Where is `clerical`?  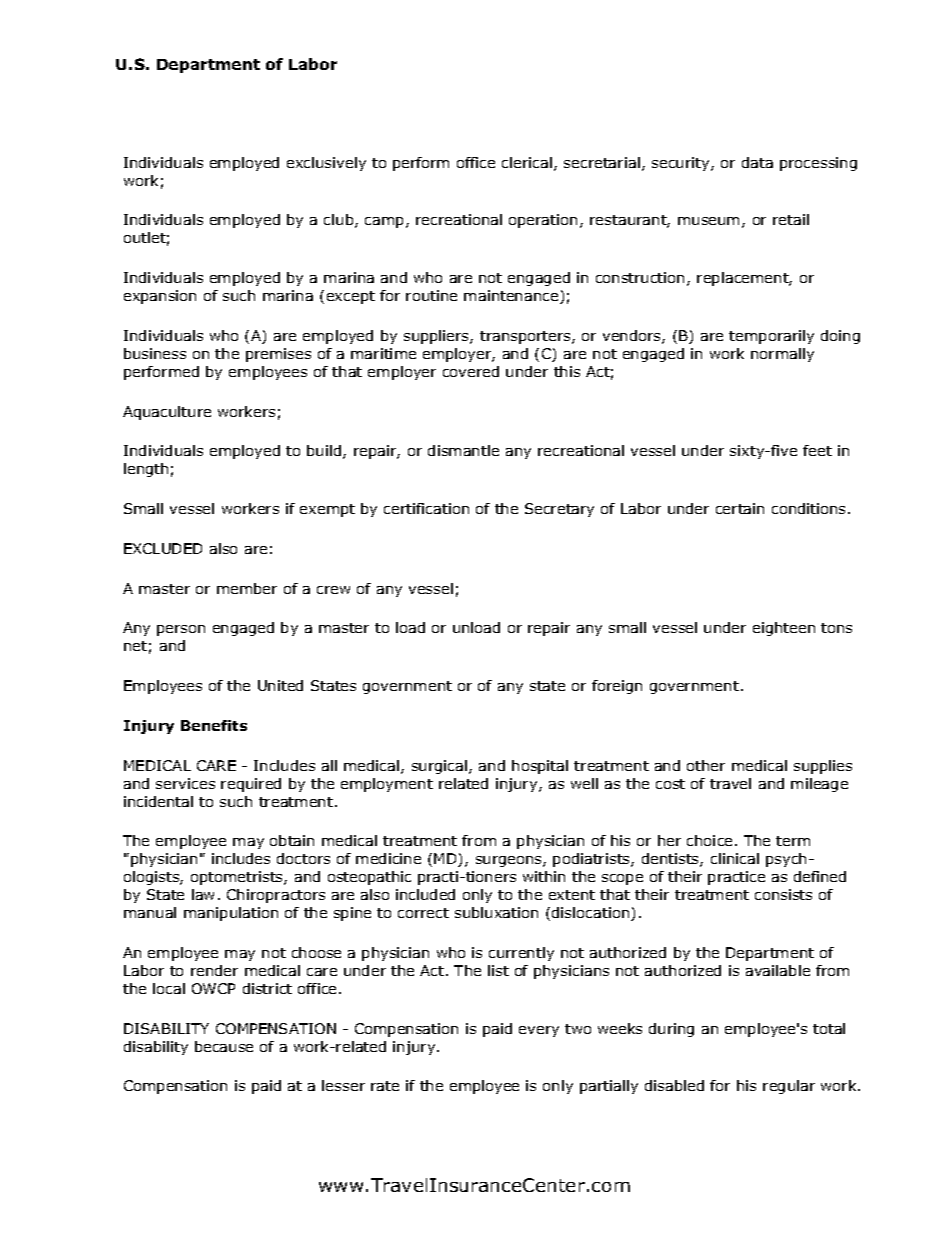
clerical is located at coordinates (527, 162).
